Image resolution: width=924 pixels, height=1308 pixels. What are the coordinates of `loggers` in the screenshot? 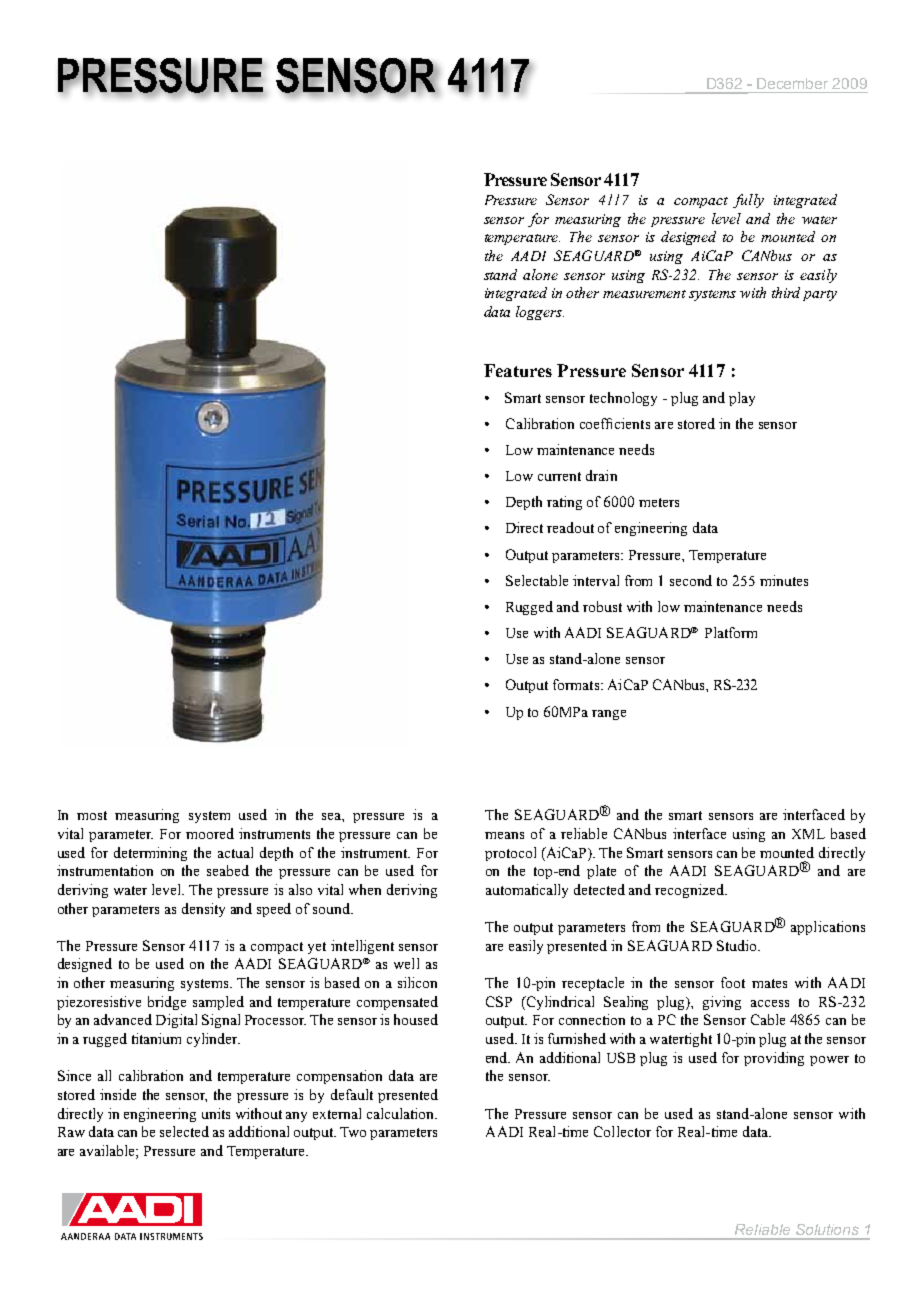 It's located at (540, 313).
